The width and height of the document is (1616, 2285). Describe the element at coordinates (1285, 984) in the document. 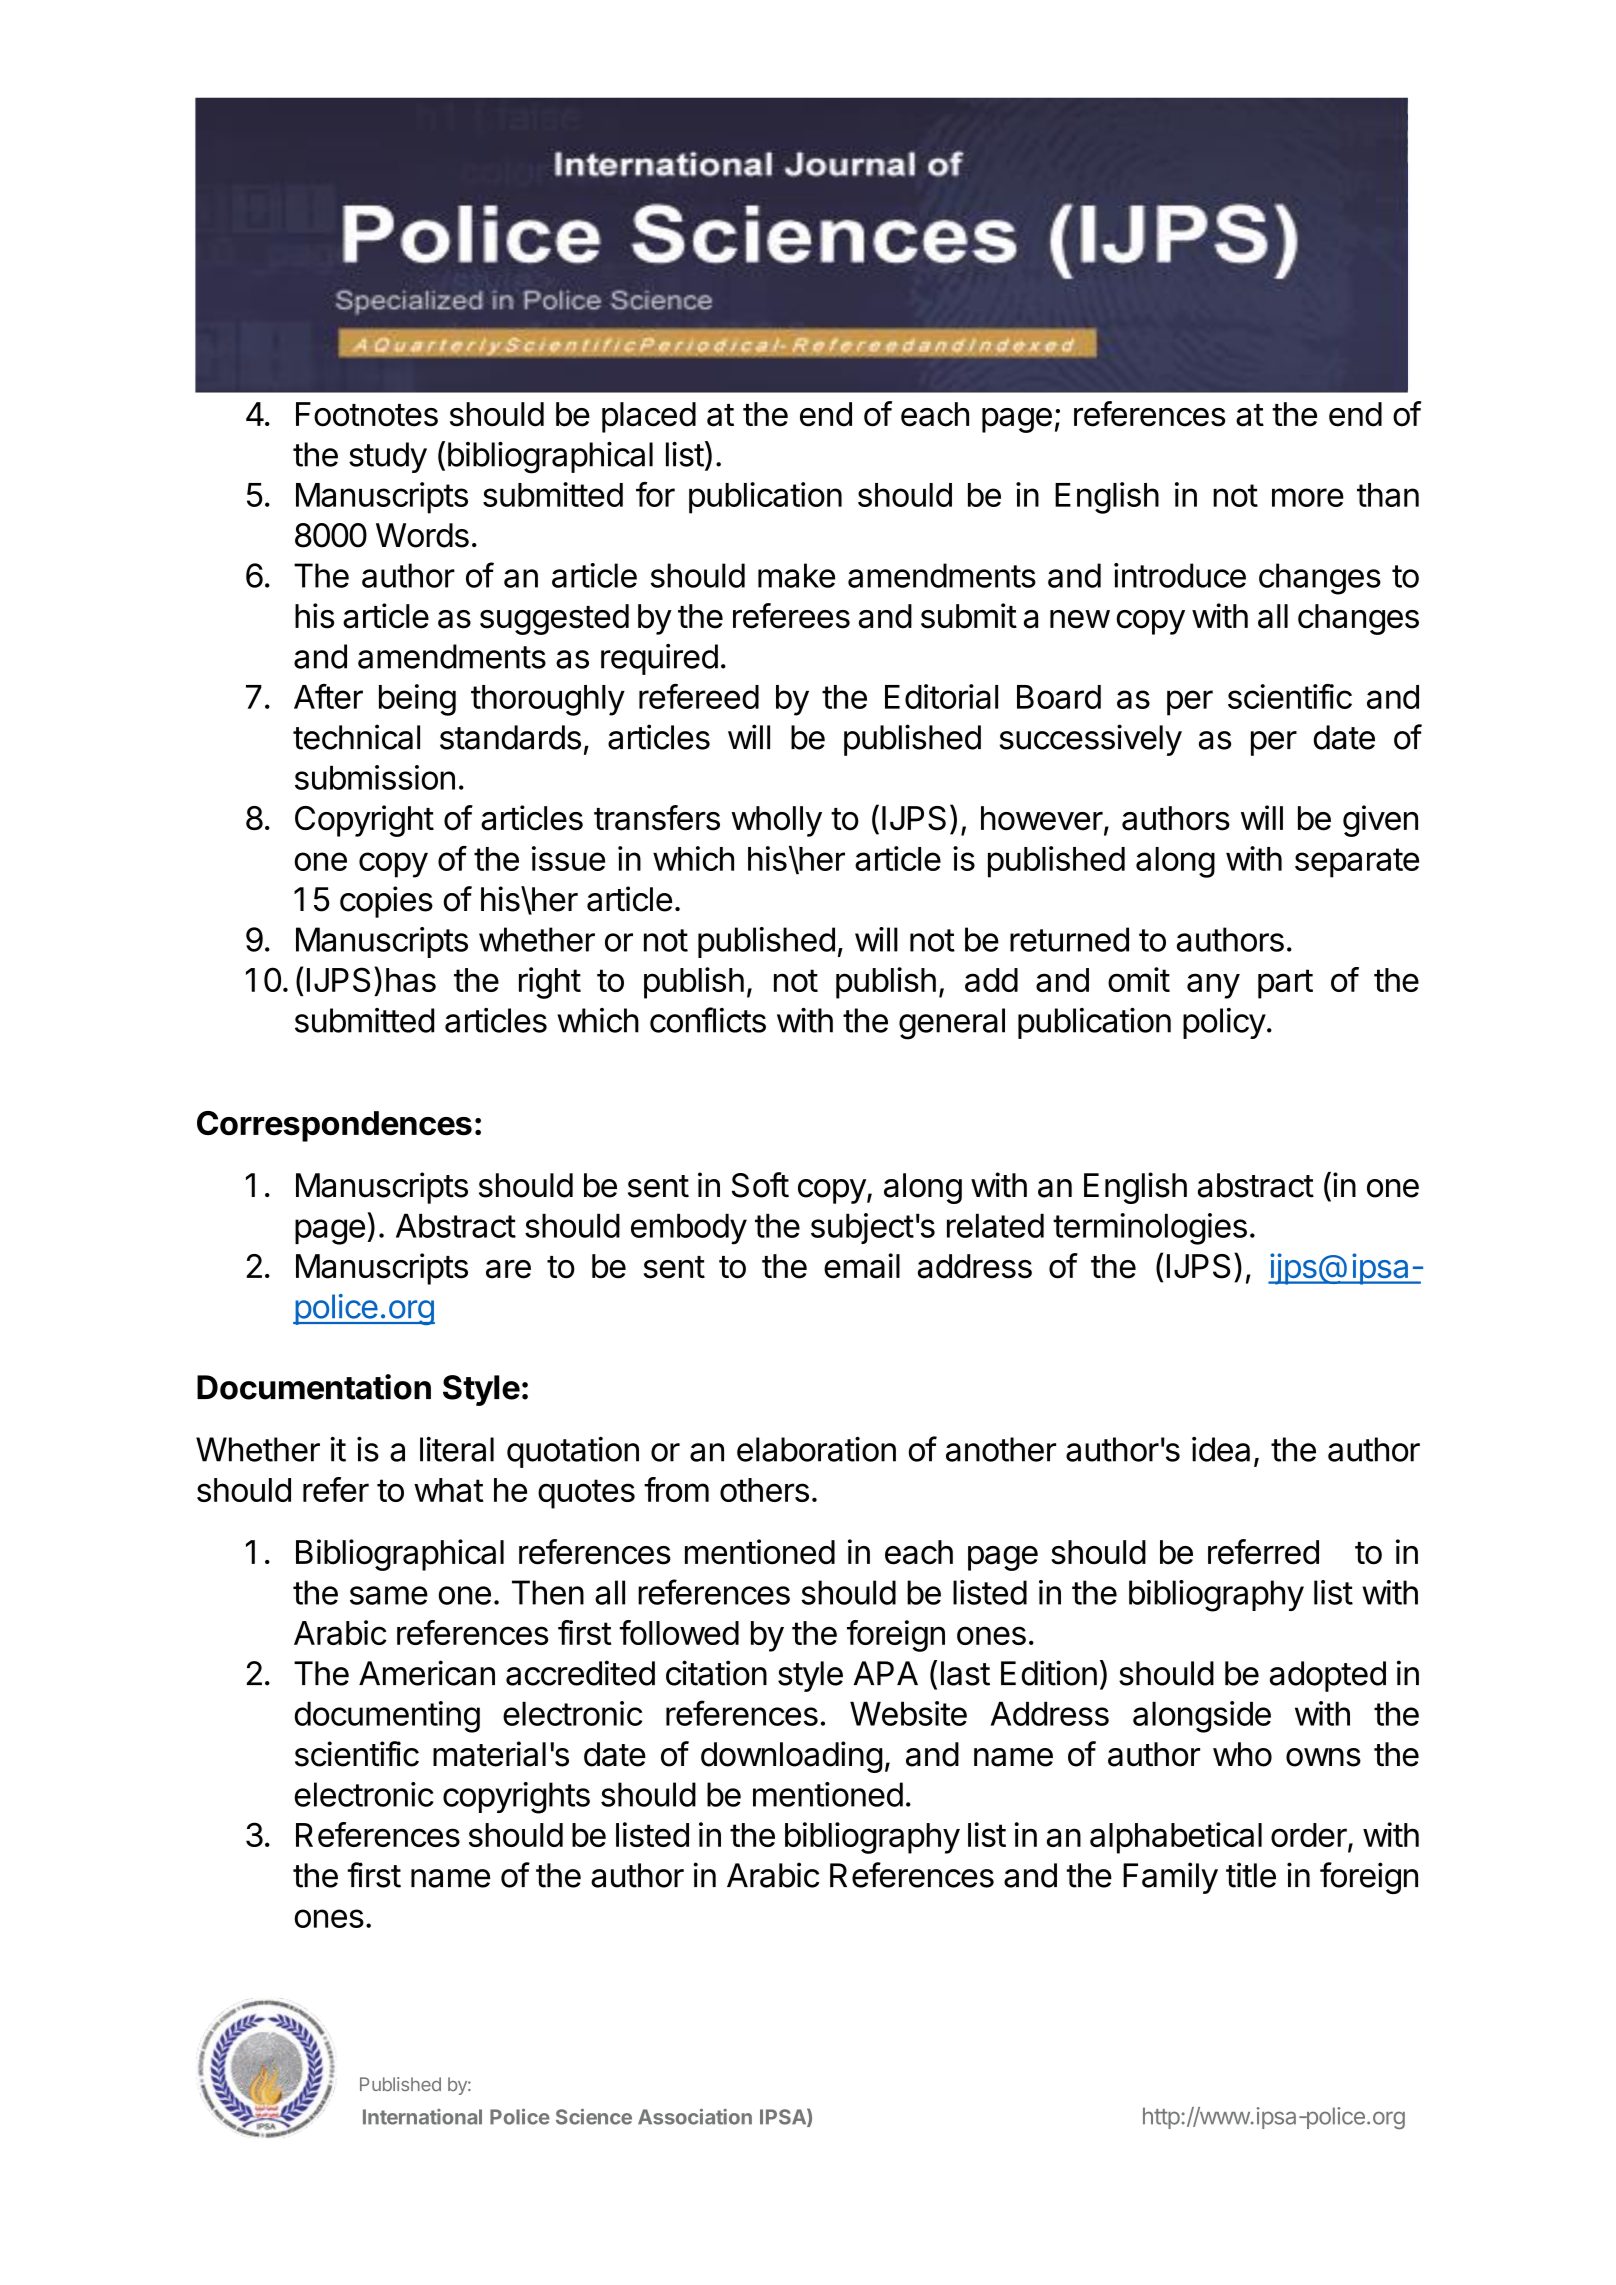

I see `part` at that location.
